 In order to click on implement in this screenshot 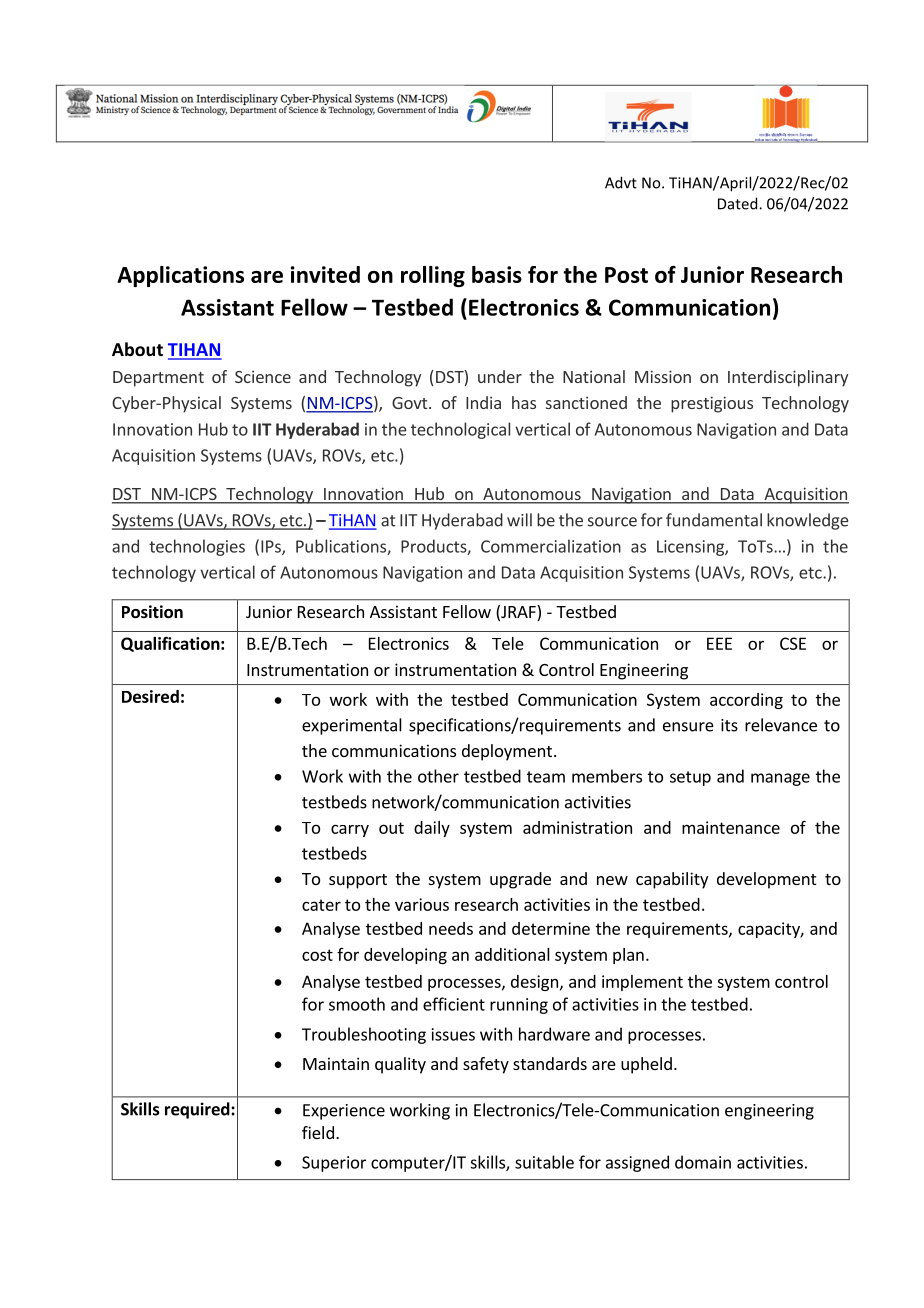, I will do `click(642, 983)`.
